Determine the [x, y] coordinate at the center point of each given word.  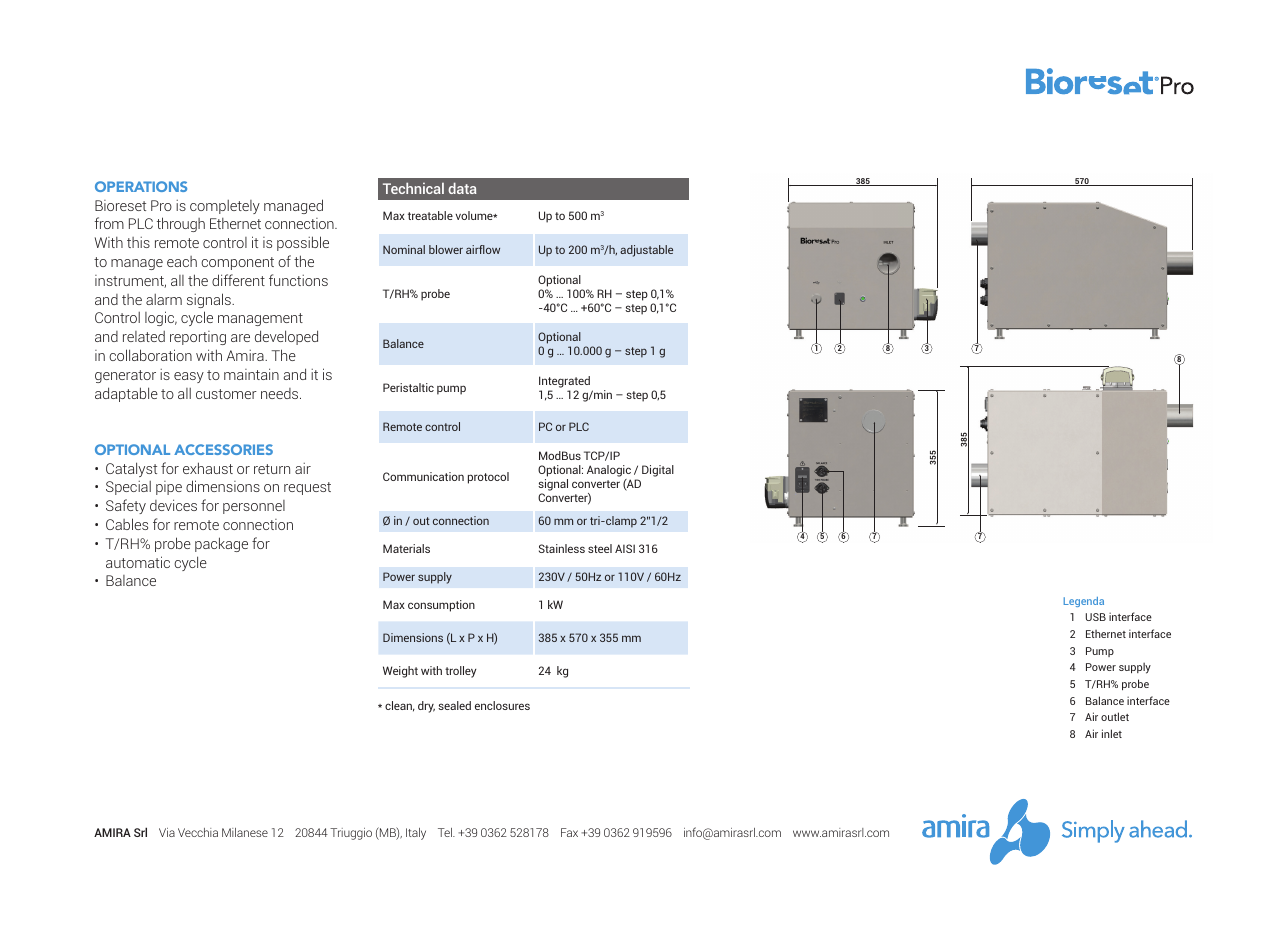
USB [1096, 617]
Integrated [564, 383]
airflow [483, 249]
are [240, 338]
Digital [658, 471]
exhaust [208, 468]
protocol [488, 478]
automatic [138, 562]
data [462, 188]
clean [400, 706]
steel [600, 548]
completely [225, 207]
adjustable [646, 251]
